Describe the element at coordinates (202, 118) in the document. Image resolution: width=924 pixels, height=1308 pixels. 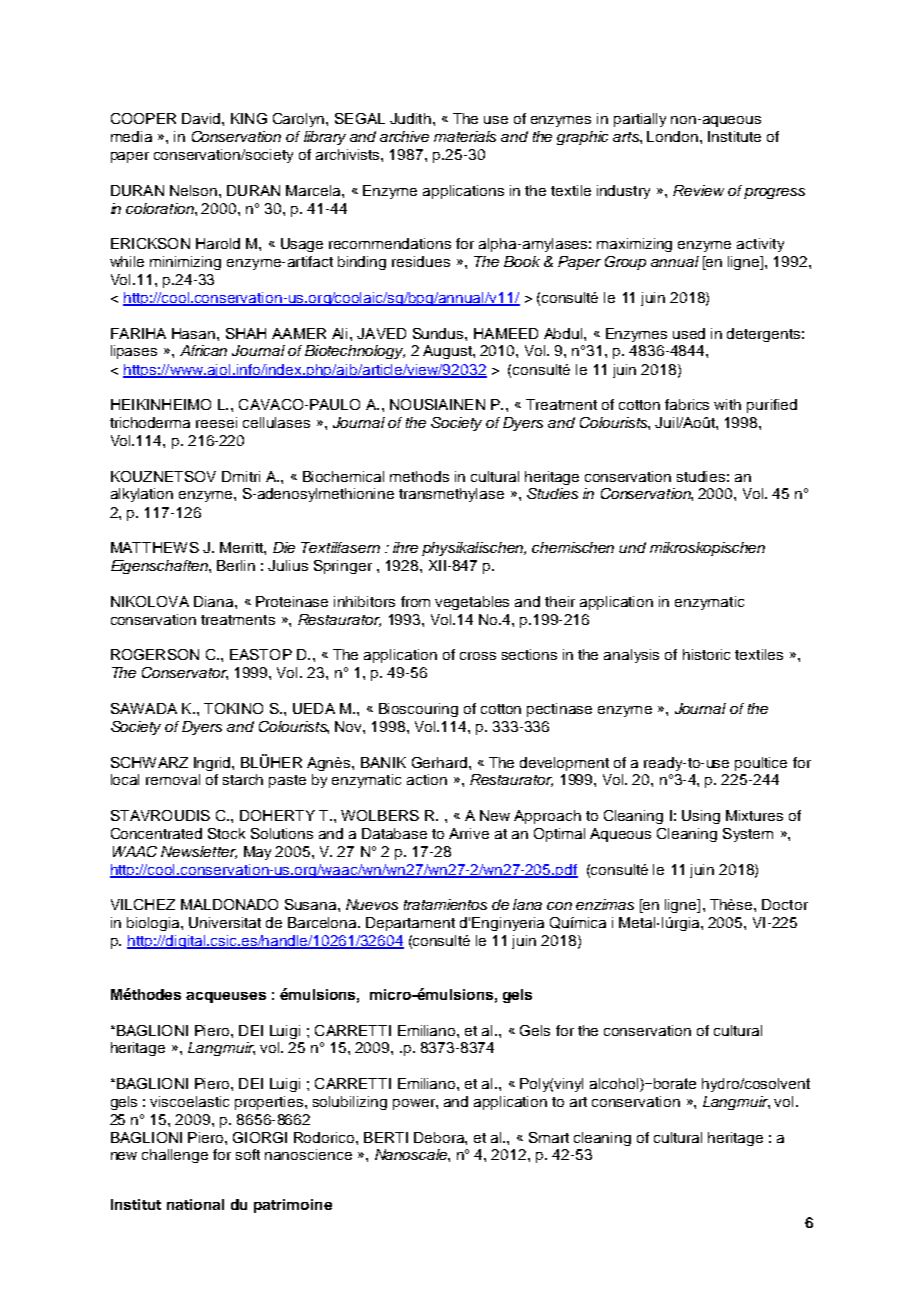
I see `David` at that location.
